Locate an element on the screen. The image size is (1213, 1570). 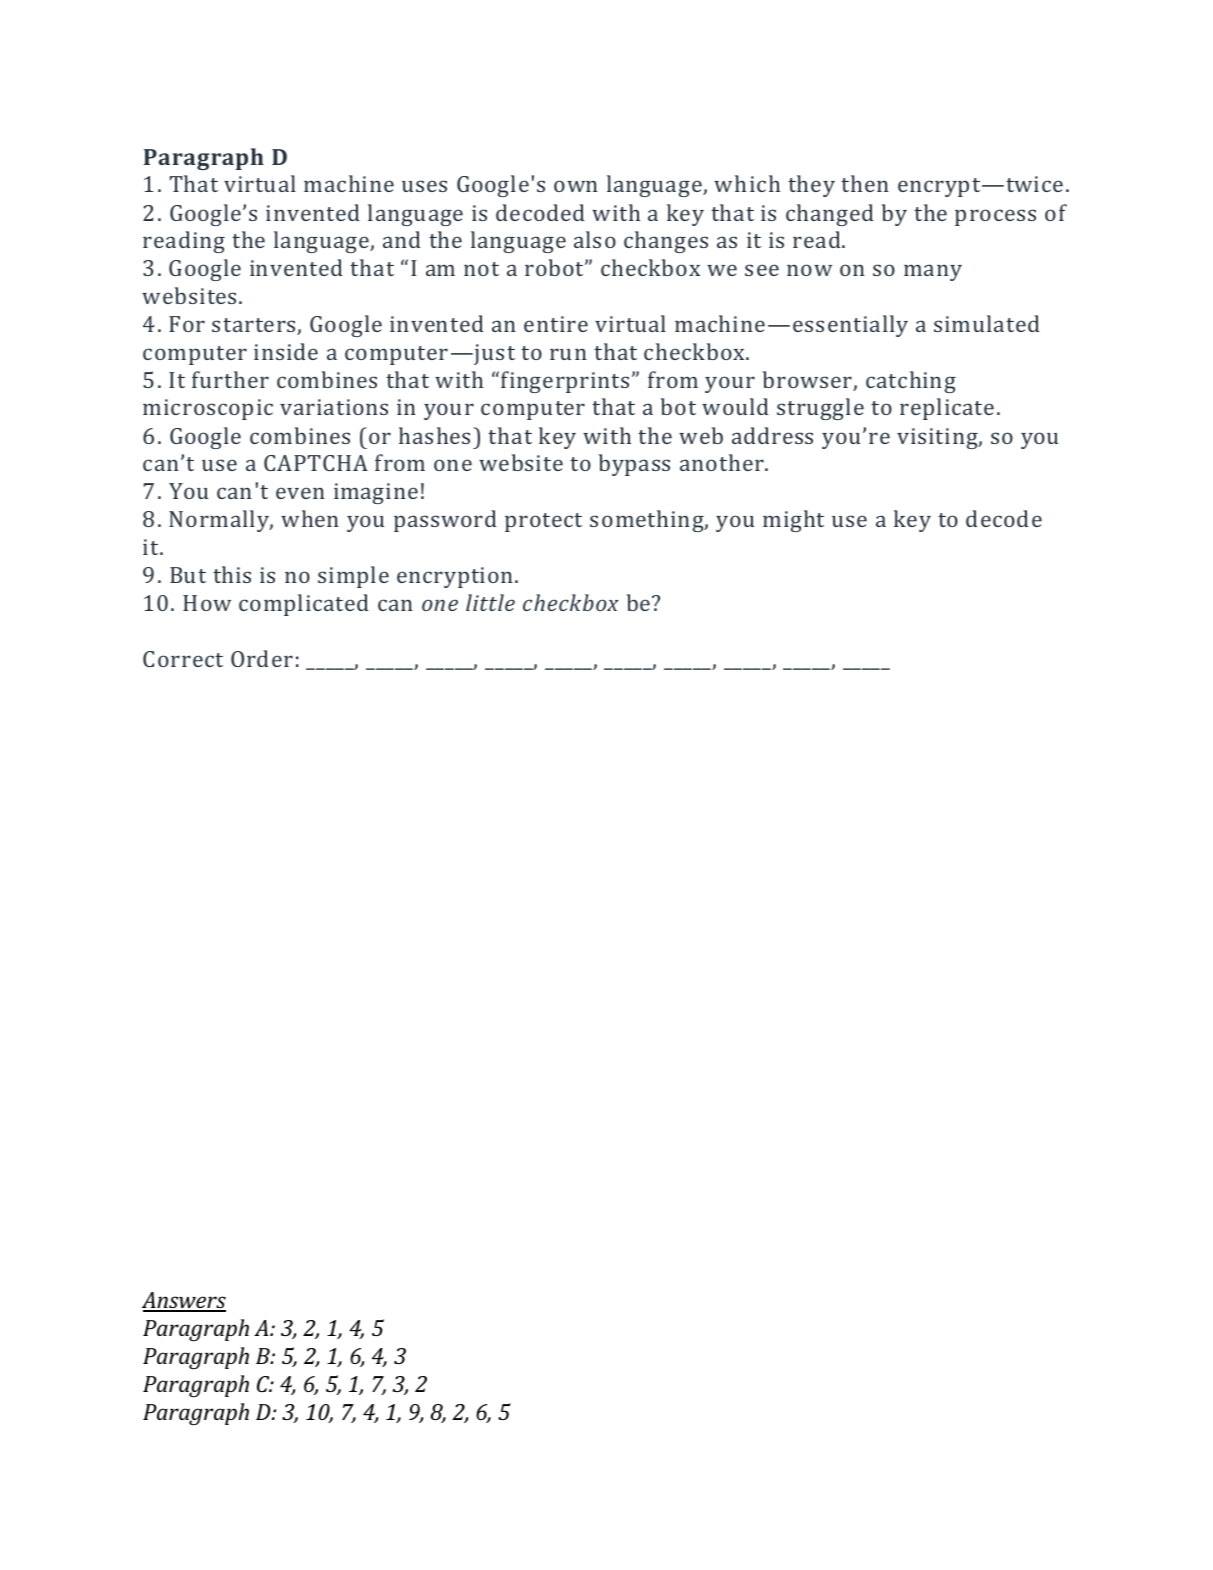
also is located at coordinates (595, 239).
